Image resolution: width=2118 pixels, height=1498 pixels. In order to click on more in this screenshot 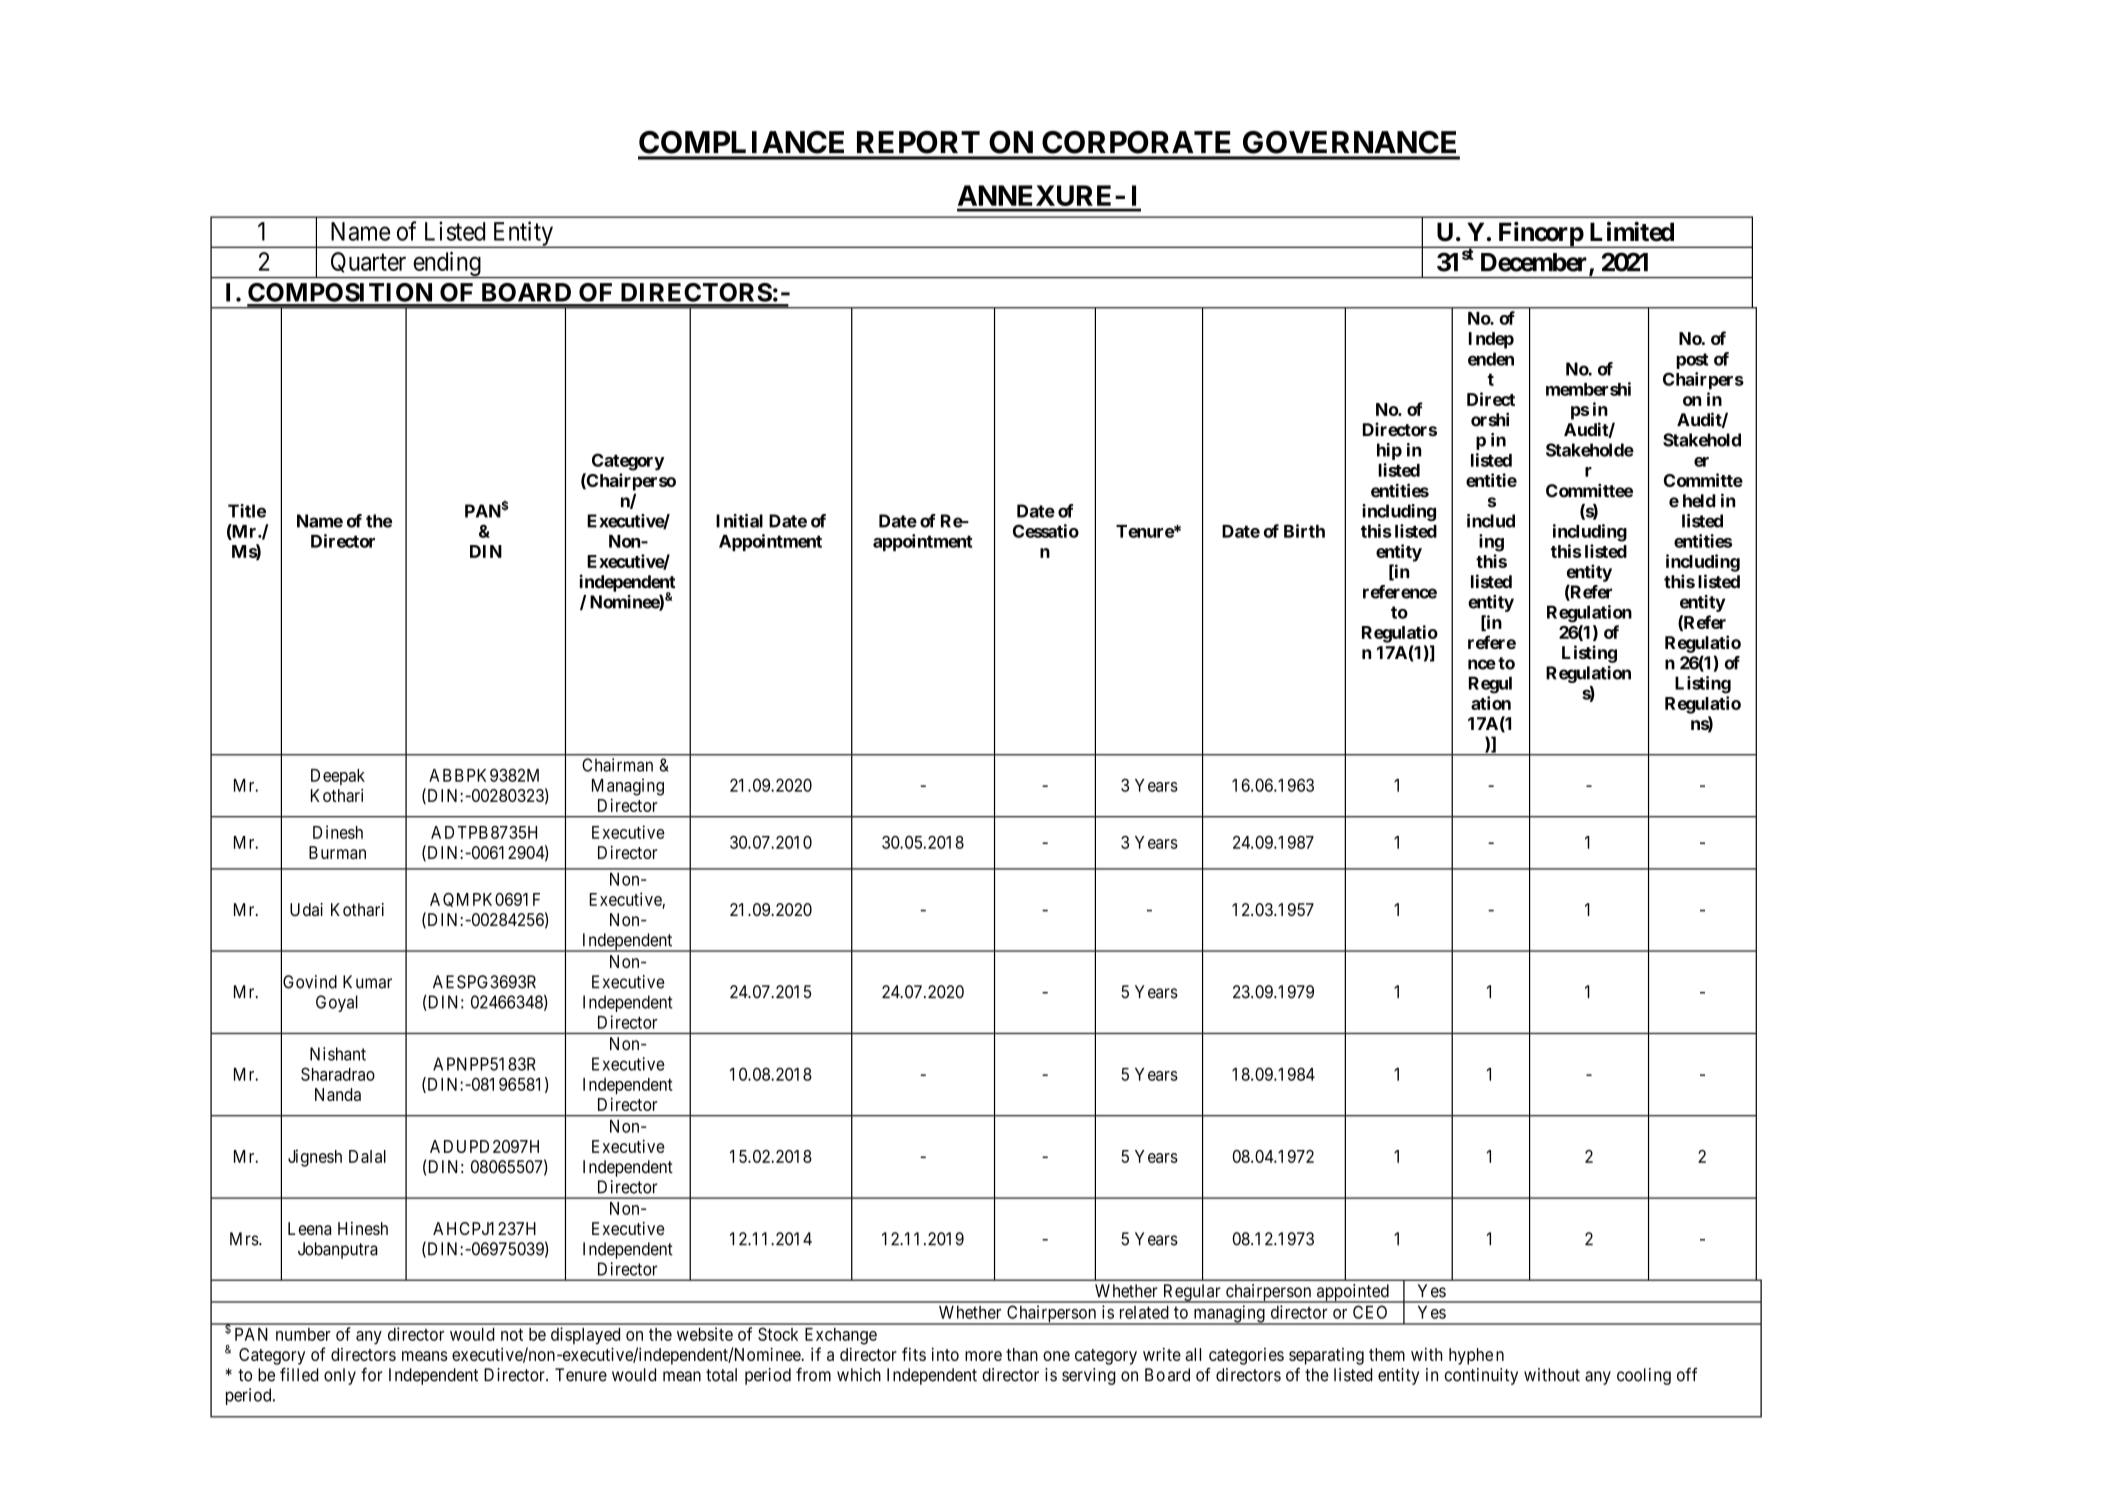, I will do `click(983, 1356)`.
